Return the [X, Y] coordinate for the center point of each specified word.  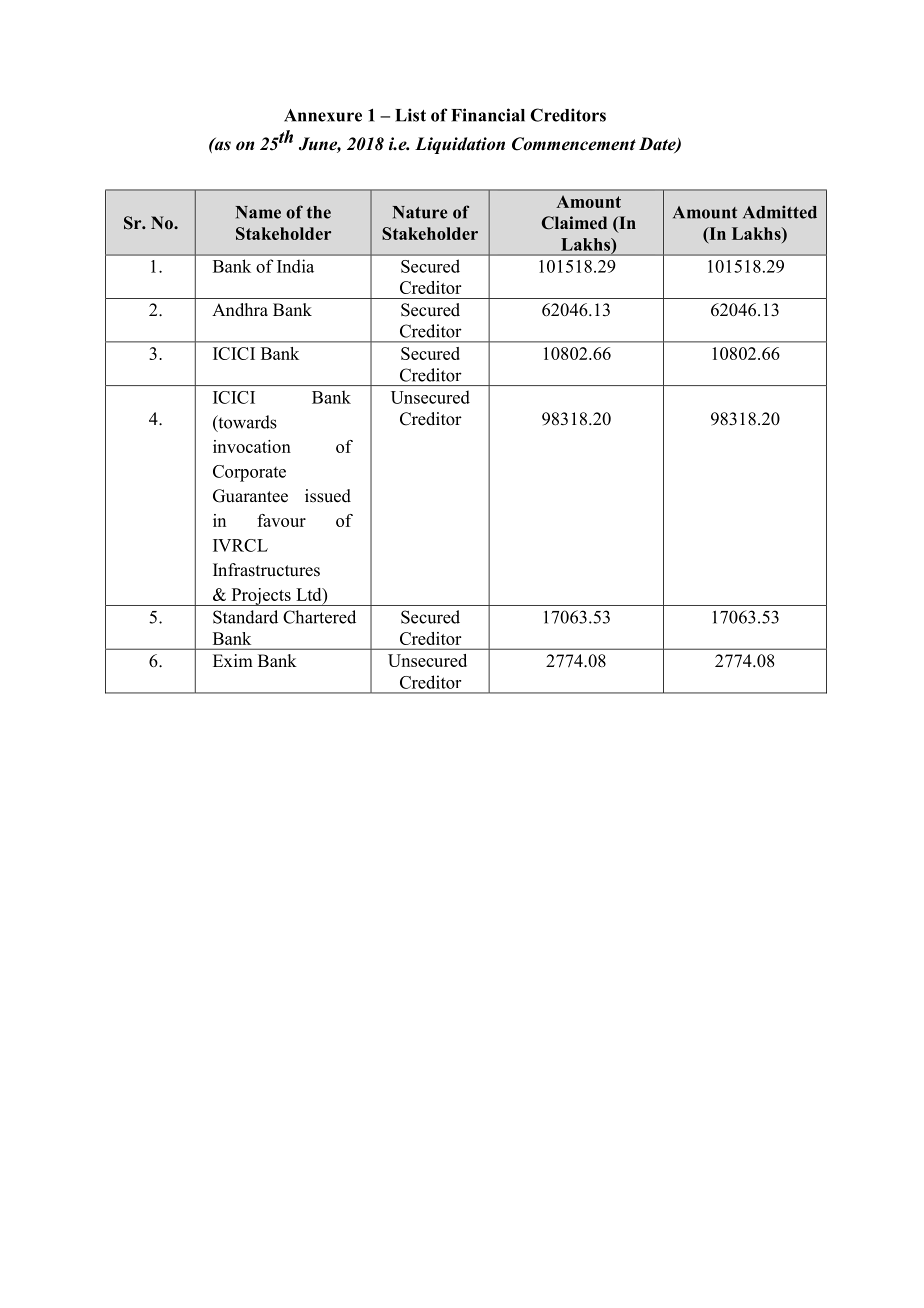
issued [328, 496]
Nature [420, 212]
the [319, 212]
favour [281, 520]
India [295, 266]
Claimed [574, 223]
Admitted [780, 212]
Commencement [574, 144]
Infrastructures [266, 570]
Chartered [319, 617]
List [410, 115]
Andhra [240, 309]
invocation [252, 446]
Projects [261, 597]
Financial [488, 115]
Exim [233, 660]
